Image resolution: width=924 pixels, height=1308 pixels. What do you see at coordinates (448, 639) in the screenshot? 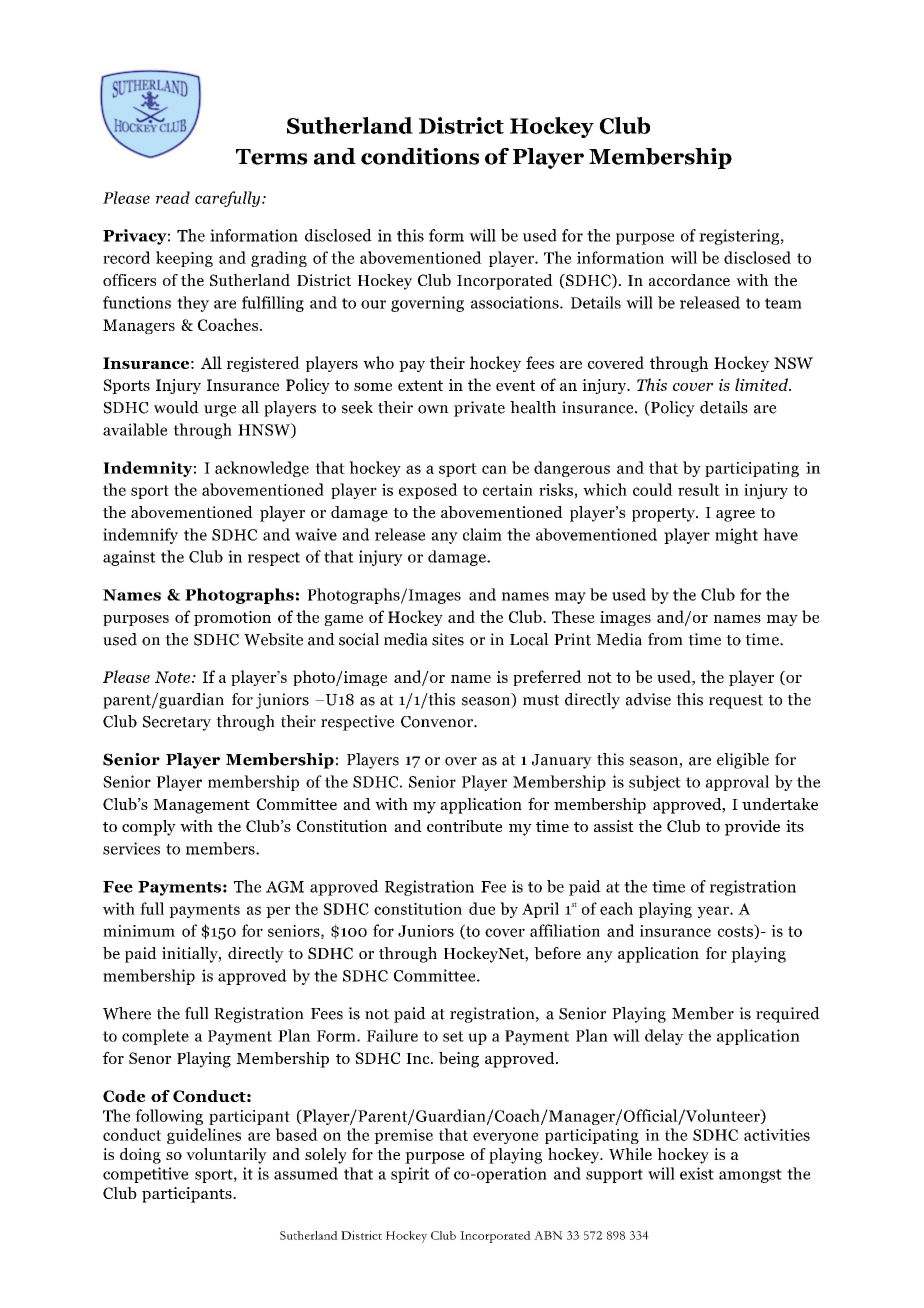
I see `sites` at bounding box center [448, 639].
